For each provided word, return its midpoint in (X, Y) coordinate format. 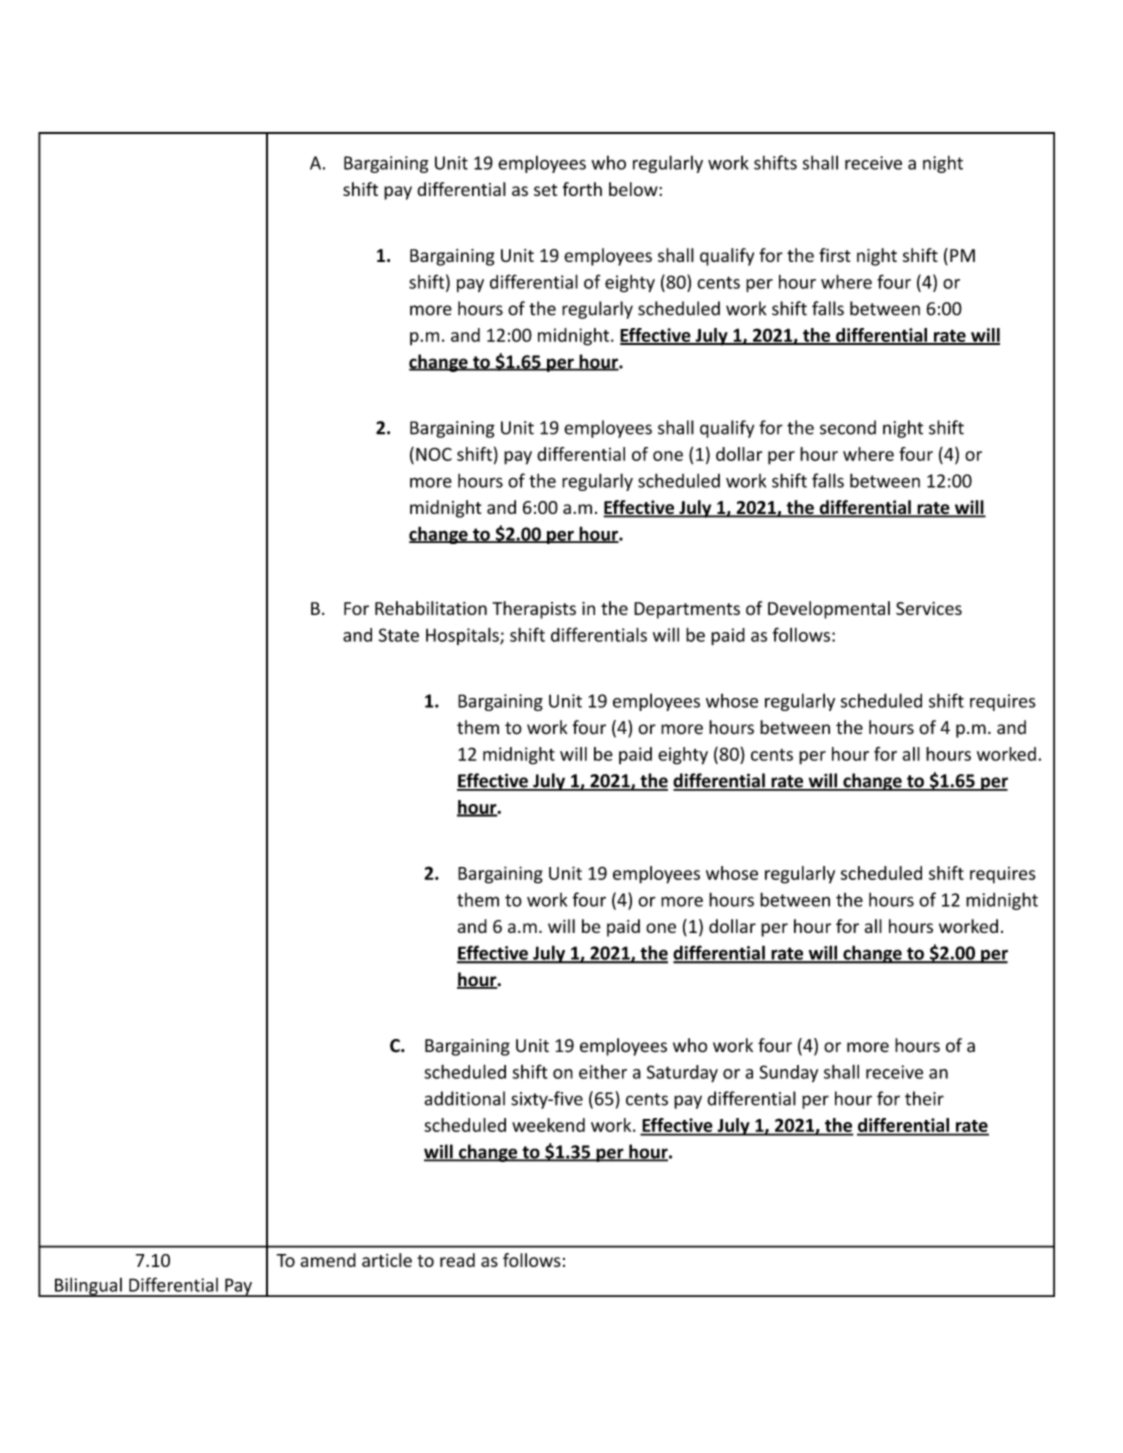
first (835, 255)
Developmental (829, 610)
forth (582, 189)
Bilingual (88, 1287)
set (545, 190)
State (399, 635)
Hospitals (463, 636)
